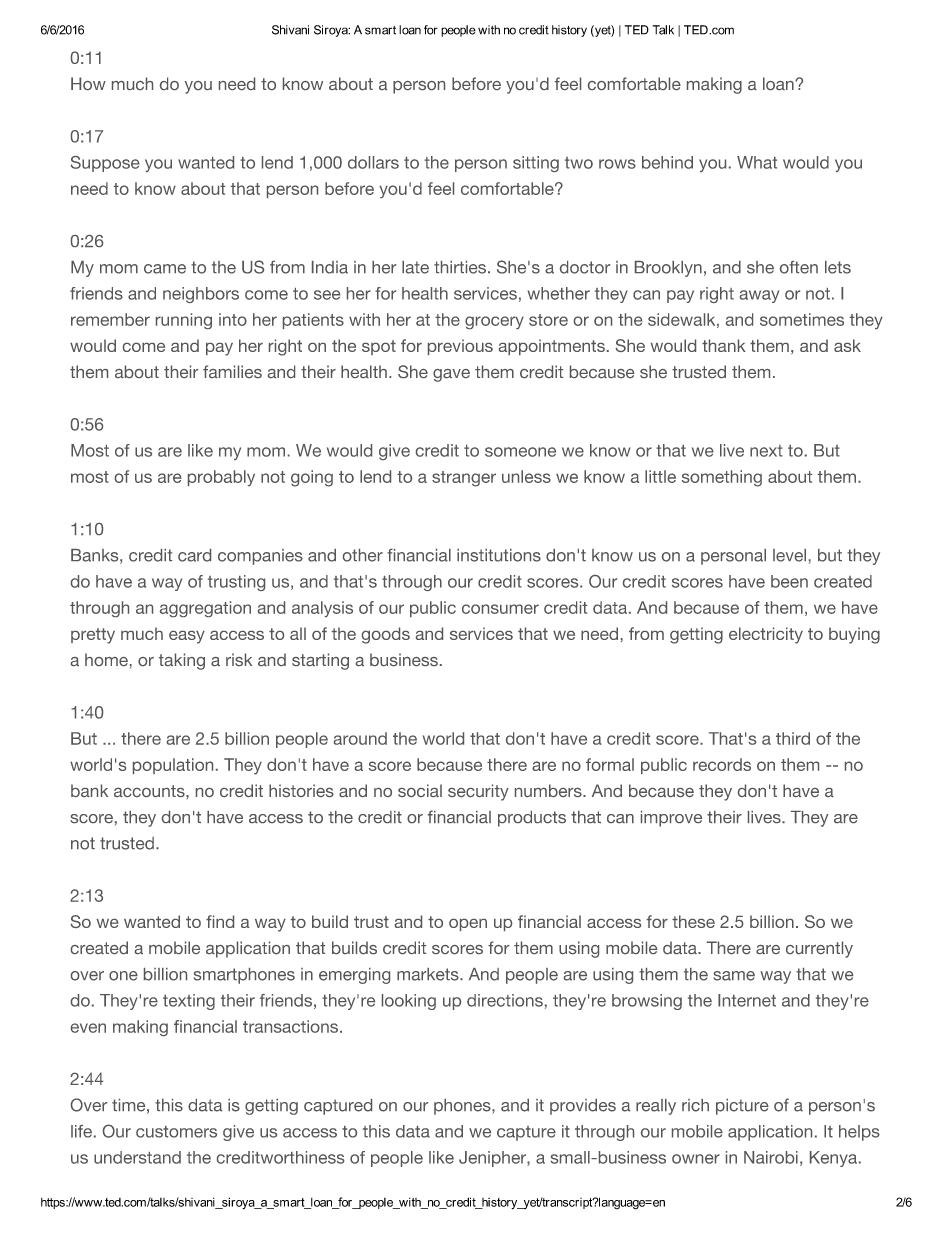  I want to click on probably, so click(221, 478).
